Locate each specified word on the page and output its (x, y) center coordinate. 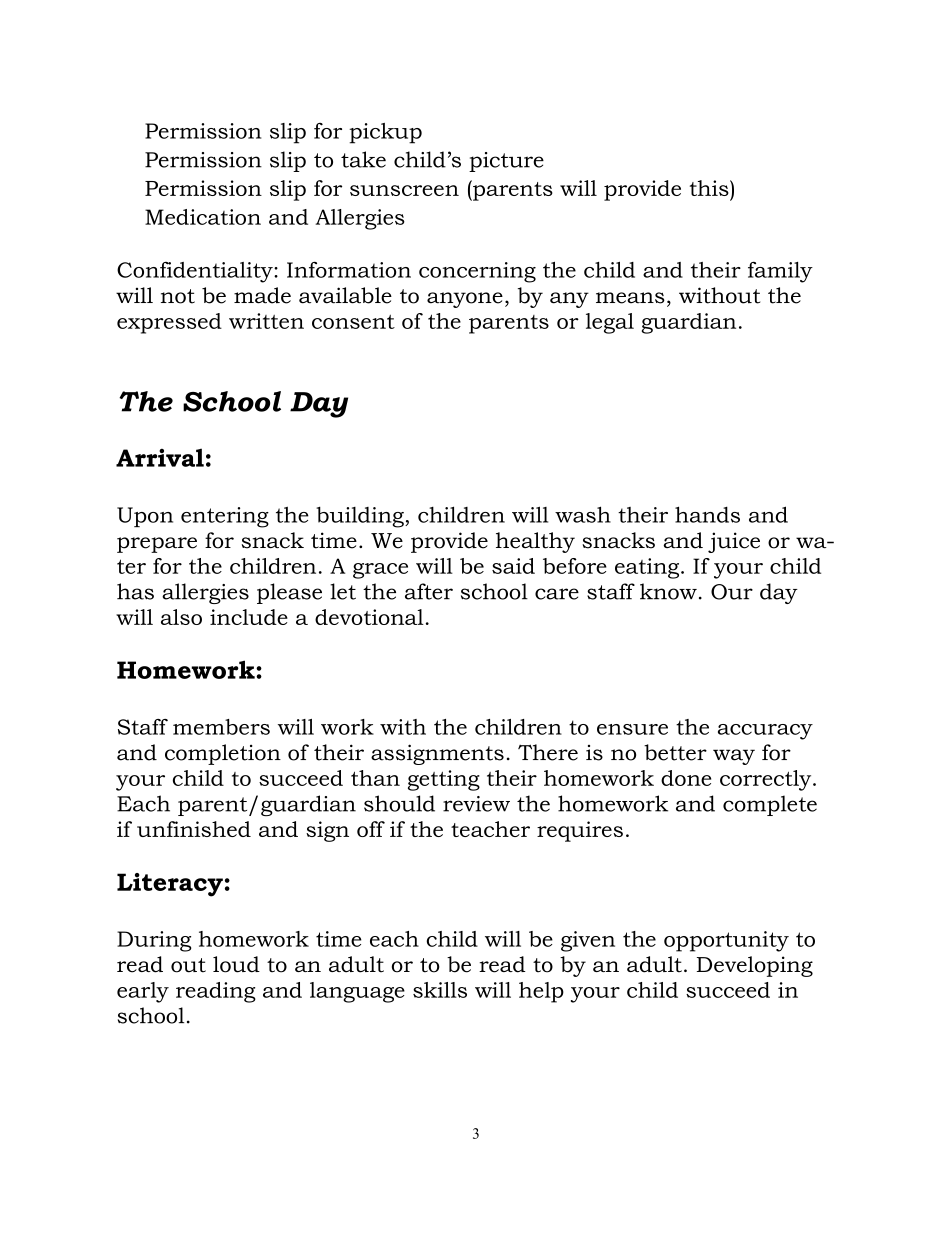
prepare (157, 545)
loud (236, 964)
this (710, 188)
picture (506, 162)
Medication (203, 217)
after (429, 591)
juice (734, 542)
